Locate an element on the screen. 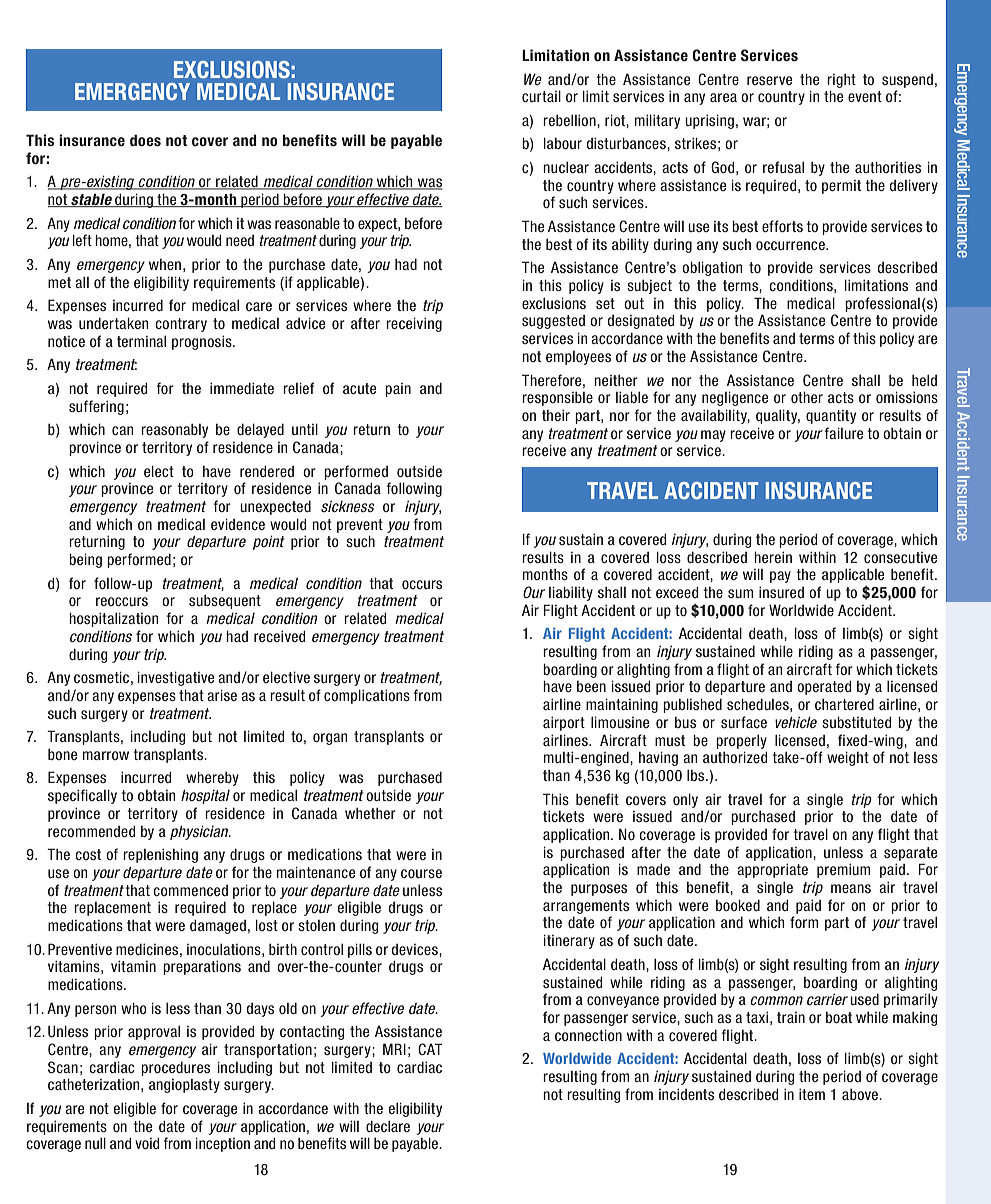  replenishing is located at coordinates (160, 855).
